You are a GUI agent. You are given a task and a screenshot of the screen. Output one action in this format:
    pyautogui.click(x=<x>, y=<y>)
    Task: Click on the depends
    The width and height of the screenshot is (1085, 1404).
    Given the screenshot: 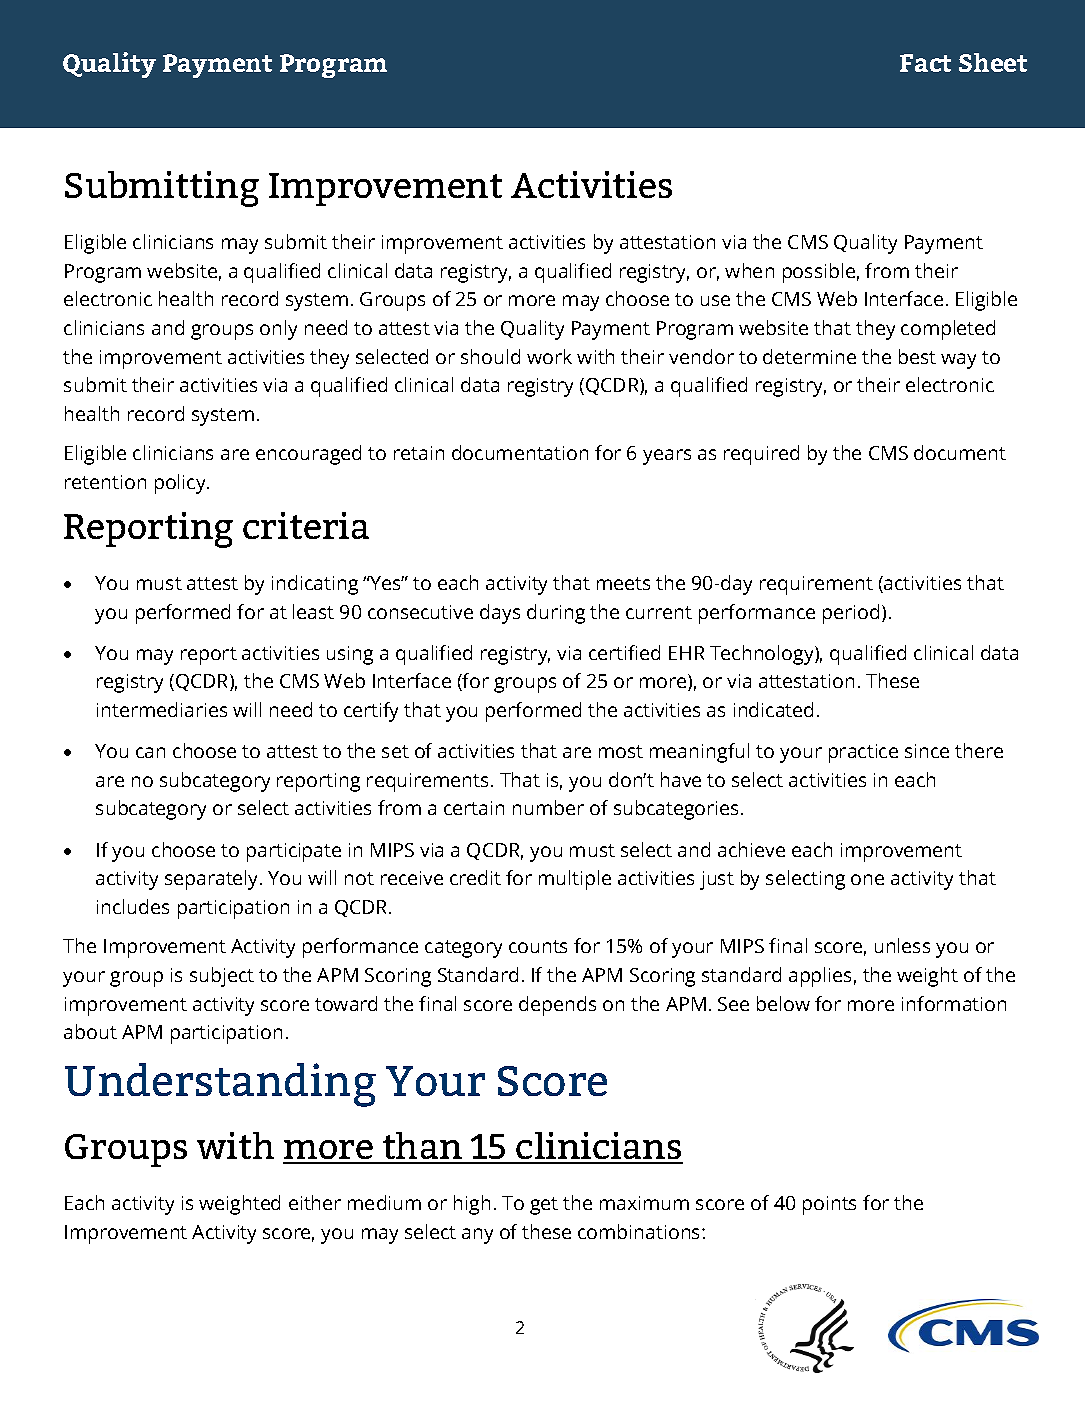 What is the action you would take?
    pyautogui.click(x=557, y=1006)
